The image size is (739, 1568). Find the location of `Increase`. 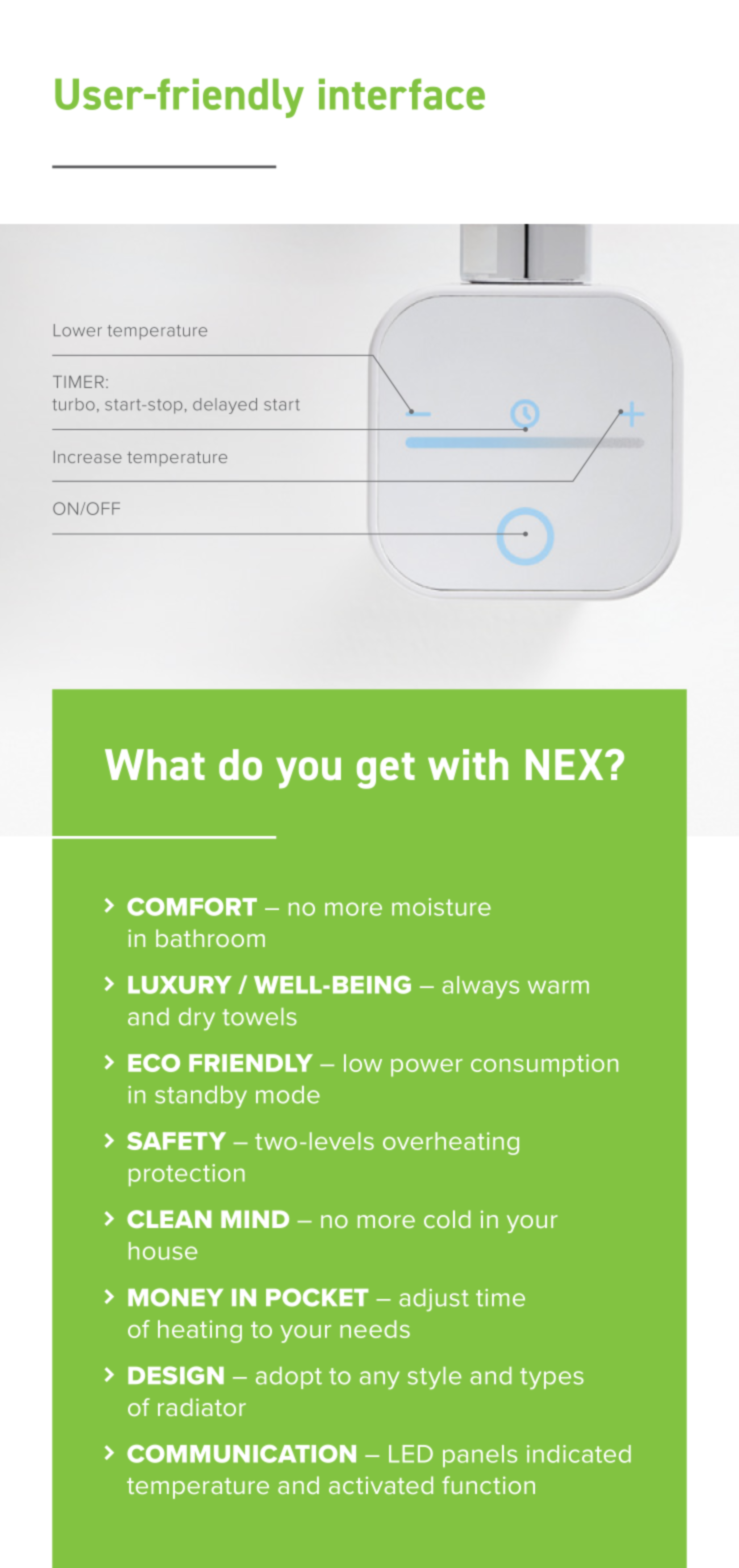

Increase is located at coordinates (88, 457).
